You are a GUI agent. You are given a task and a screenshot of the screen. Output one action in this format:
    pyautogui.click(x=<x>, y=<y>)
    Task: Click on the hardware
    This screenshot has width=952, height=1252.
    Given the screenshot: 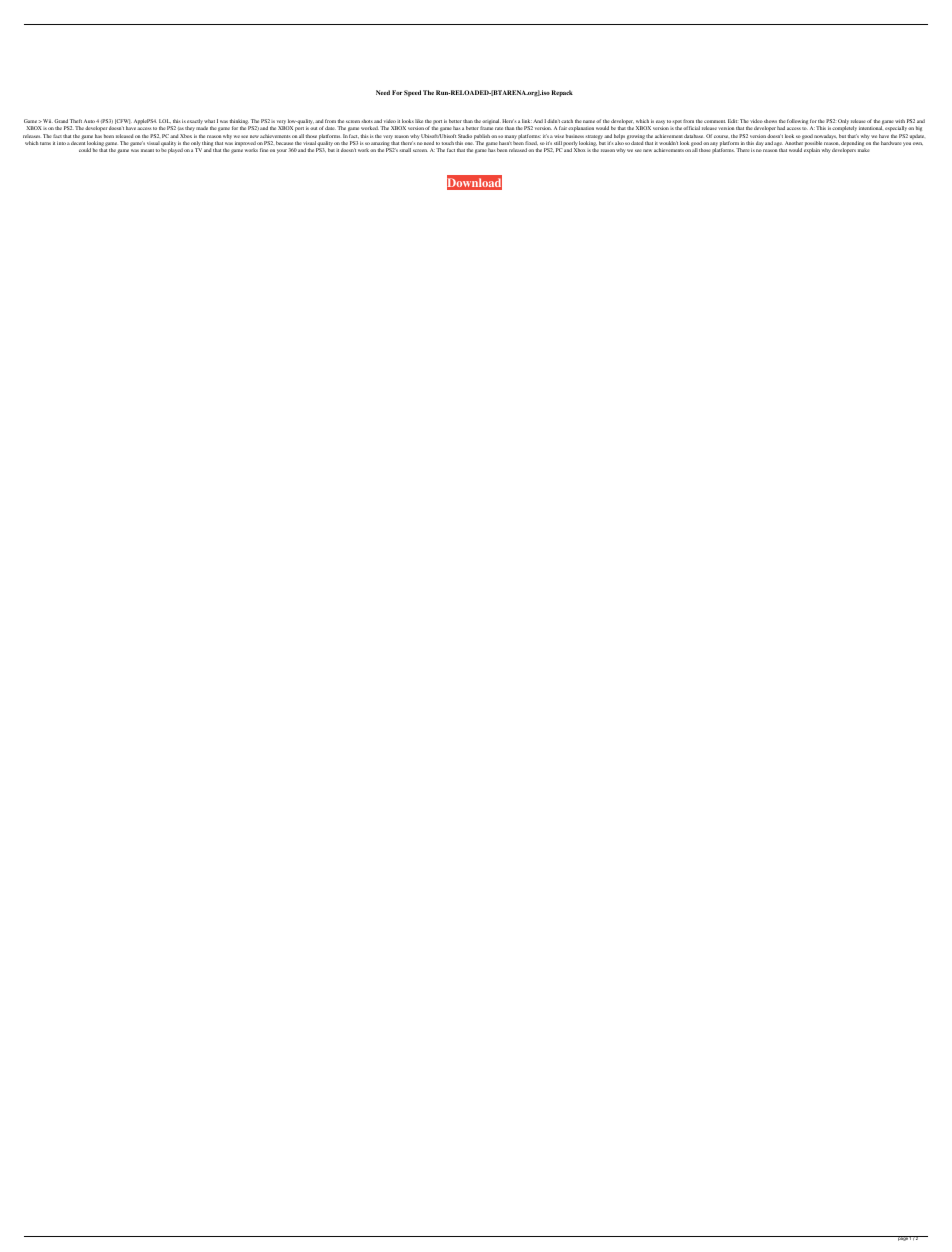 What is the action you would take?
    pyautogui.click(x=891, y=143)
